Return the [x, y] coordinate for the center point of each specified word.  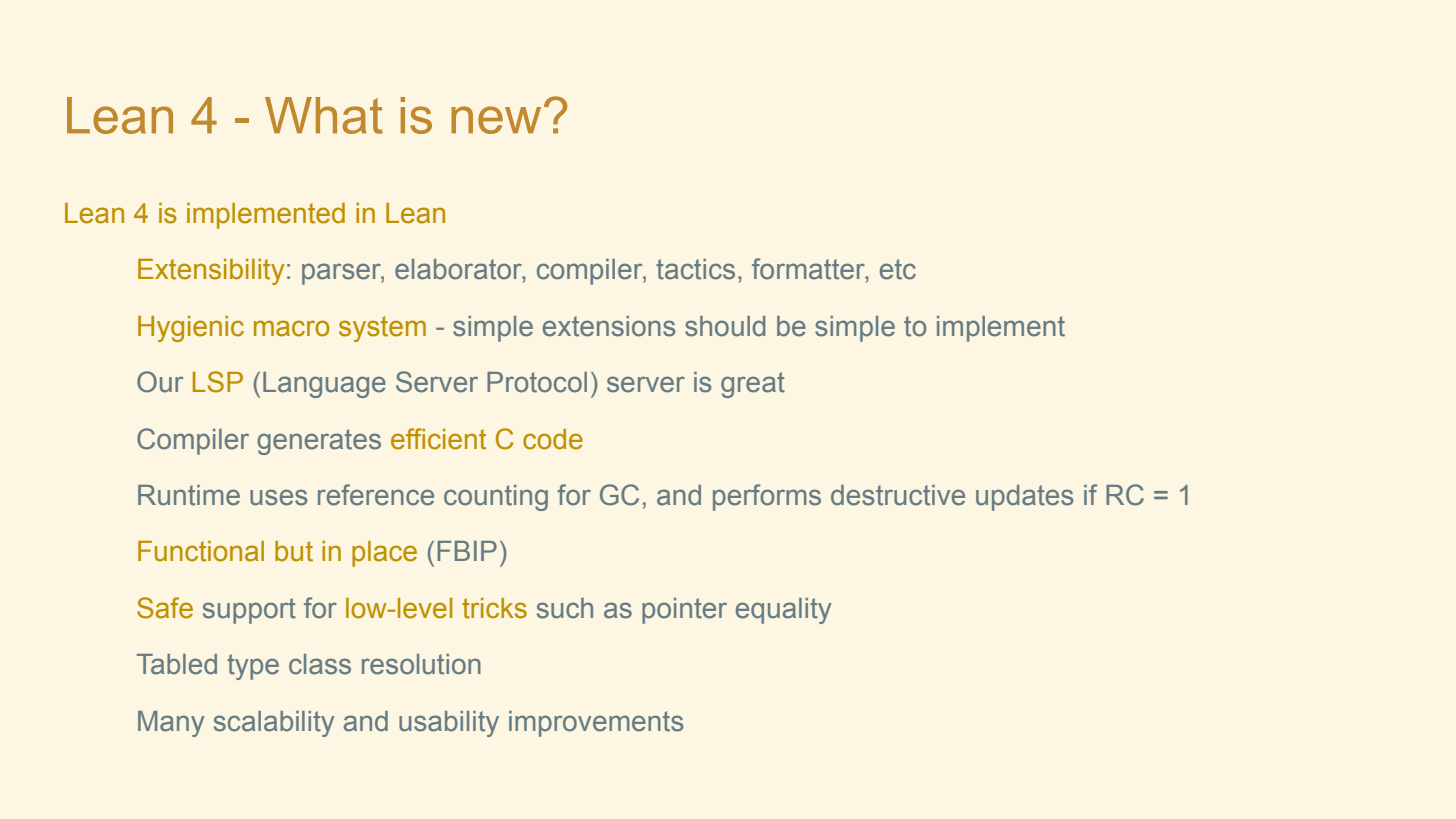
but [294, 551]
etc [898, 269]
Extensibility [211, 272]
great [753, 385]
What [324, 115]
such [565, 608]
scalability [274, 724]
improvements [596, 724]
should [725, 326]
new [496, 120]
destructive [898, 495]
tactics [695, 269]
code [553, 439]
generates [319, 442]
